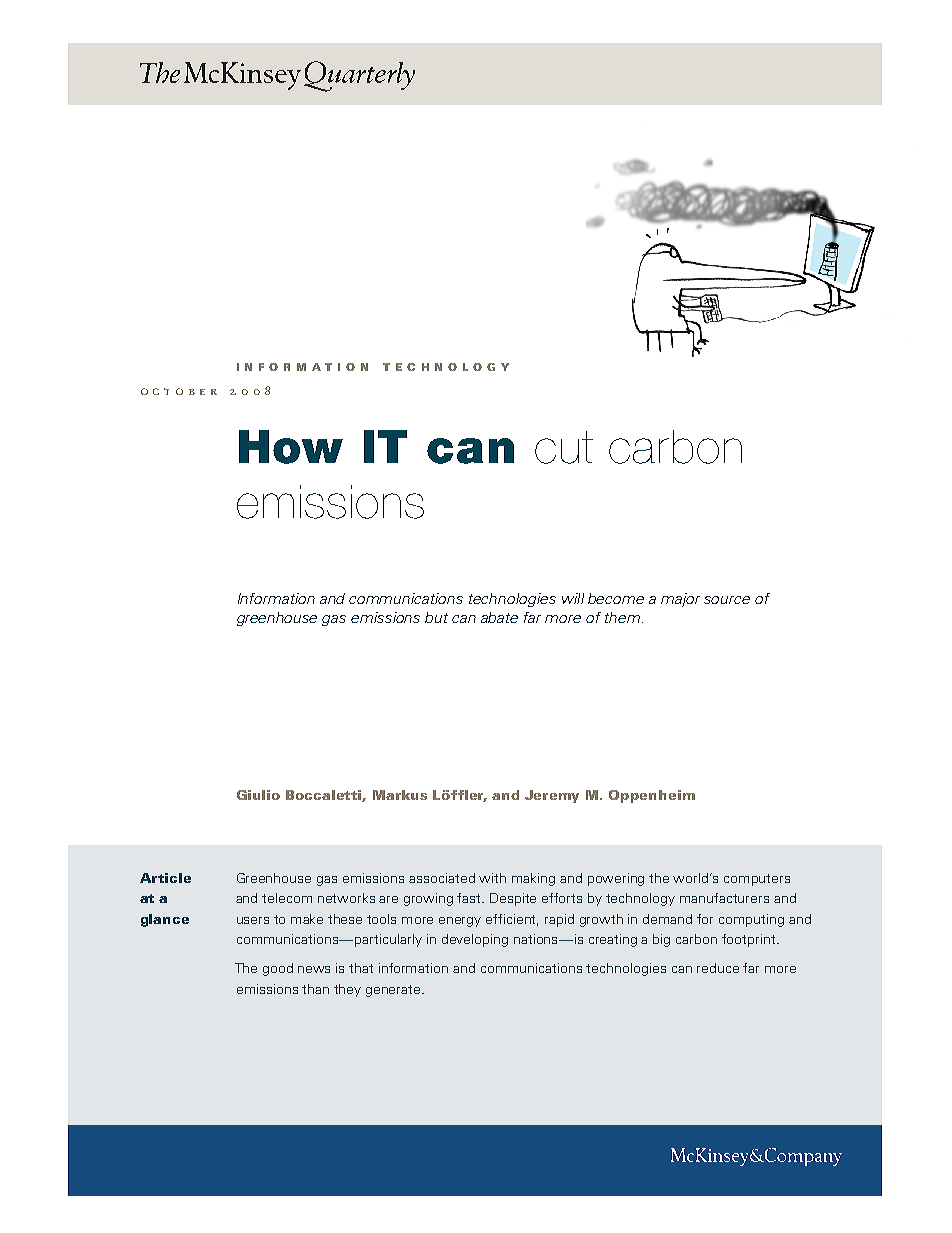  Describe the element at coordinates (258, 795) in the document. I see `Giulio` at that location.
